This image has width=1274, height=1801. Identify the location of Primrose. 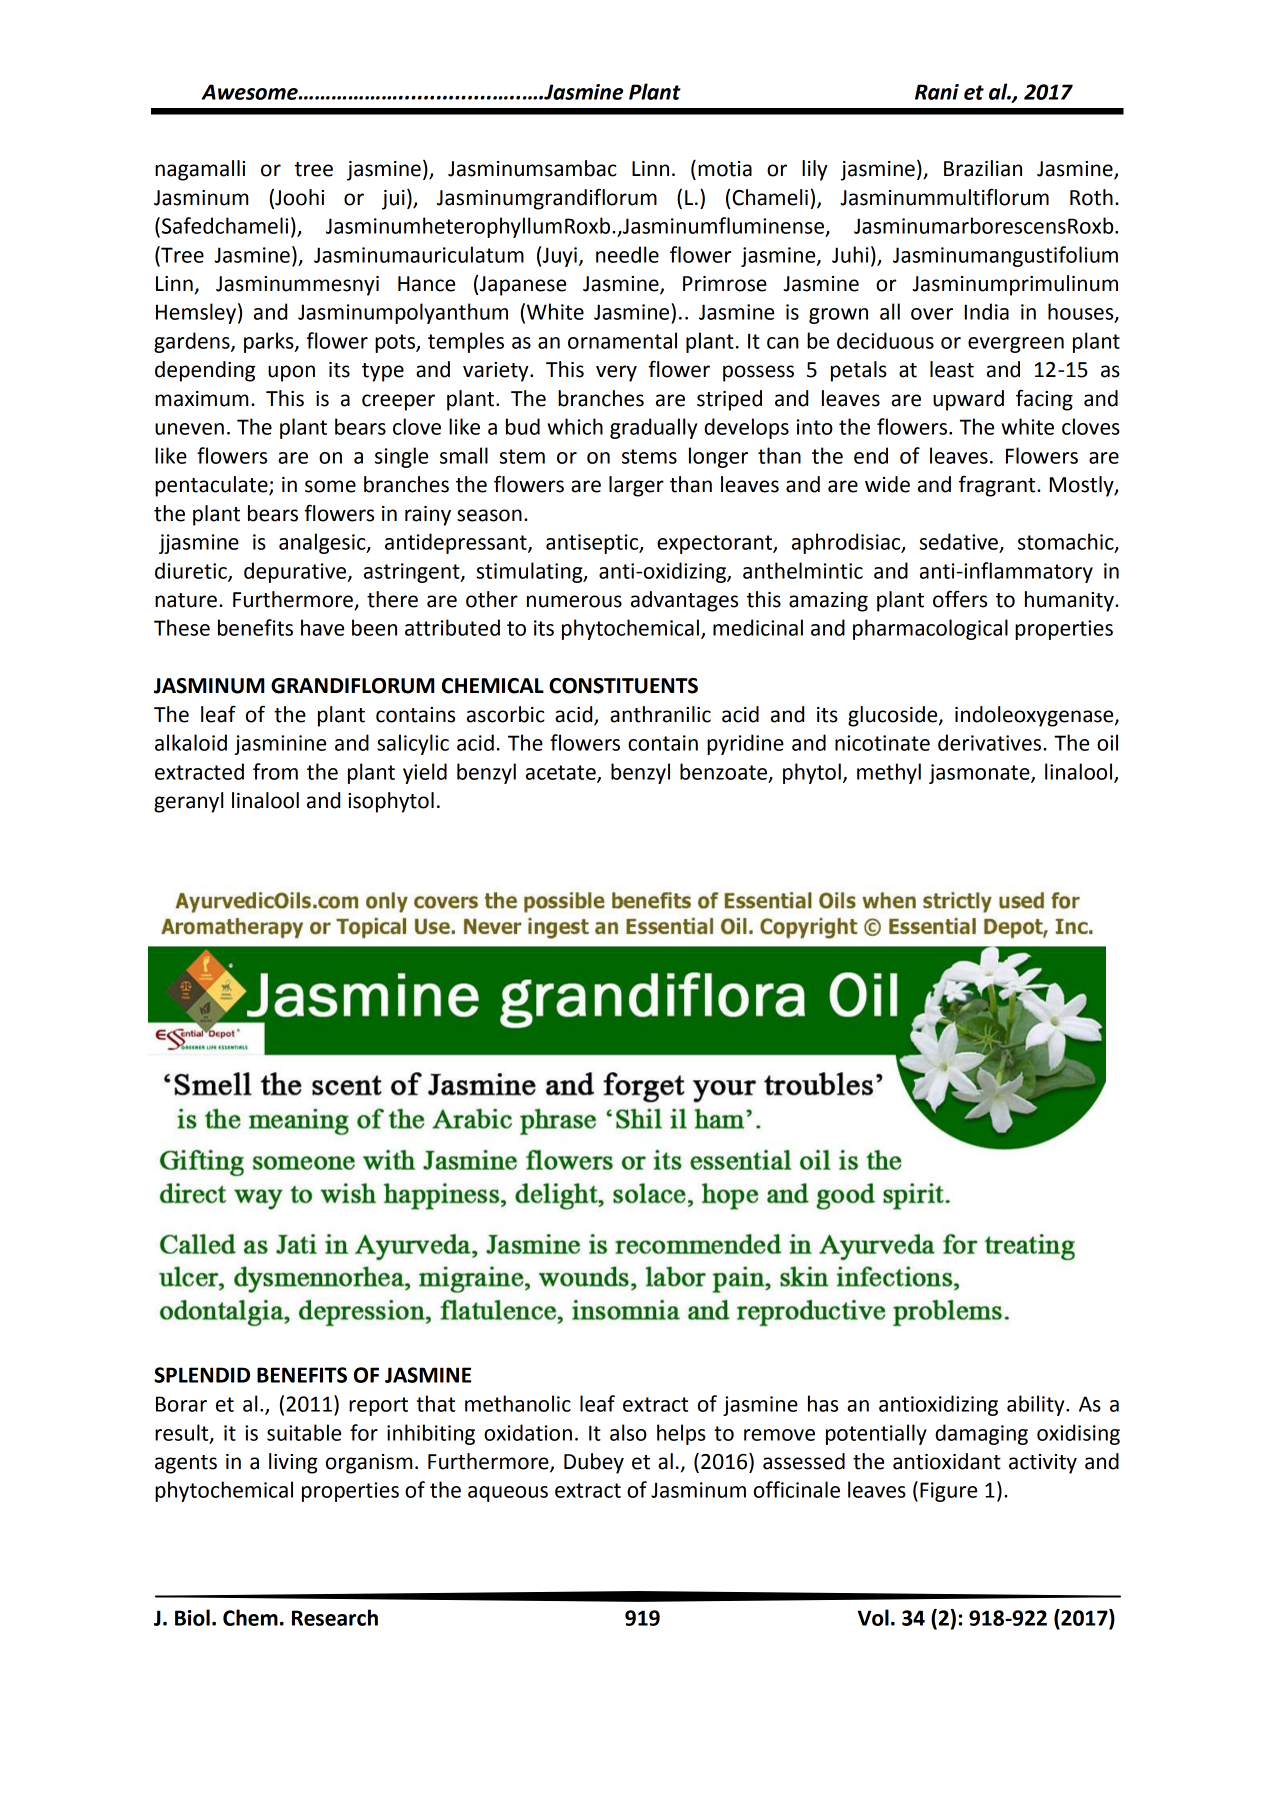
(725, 284).
